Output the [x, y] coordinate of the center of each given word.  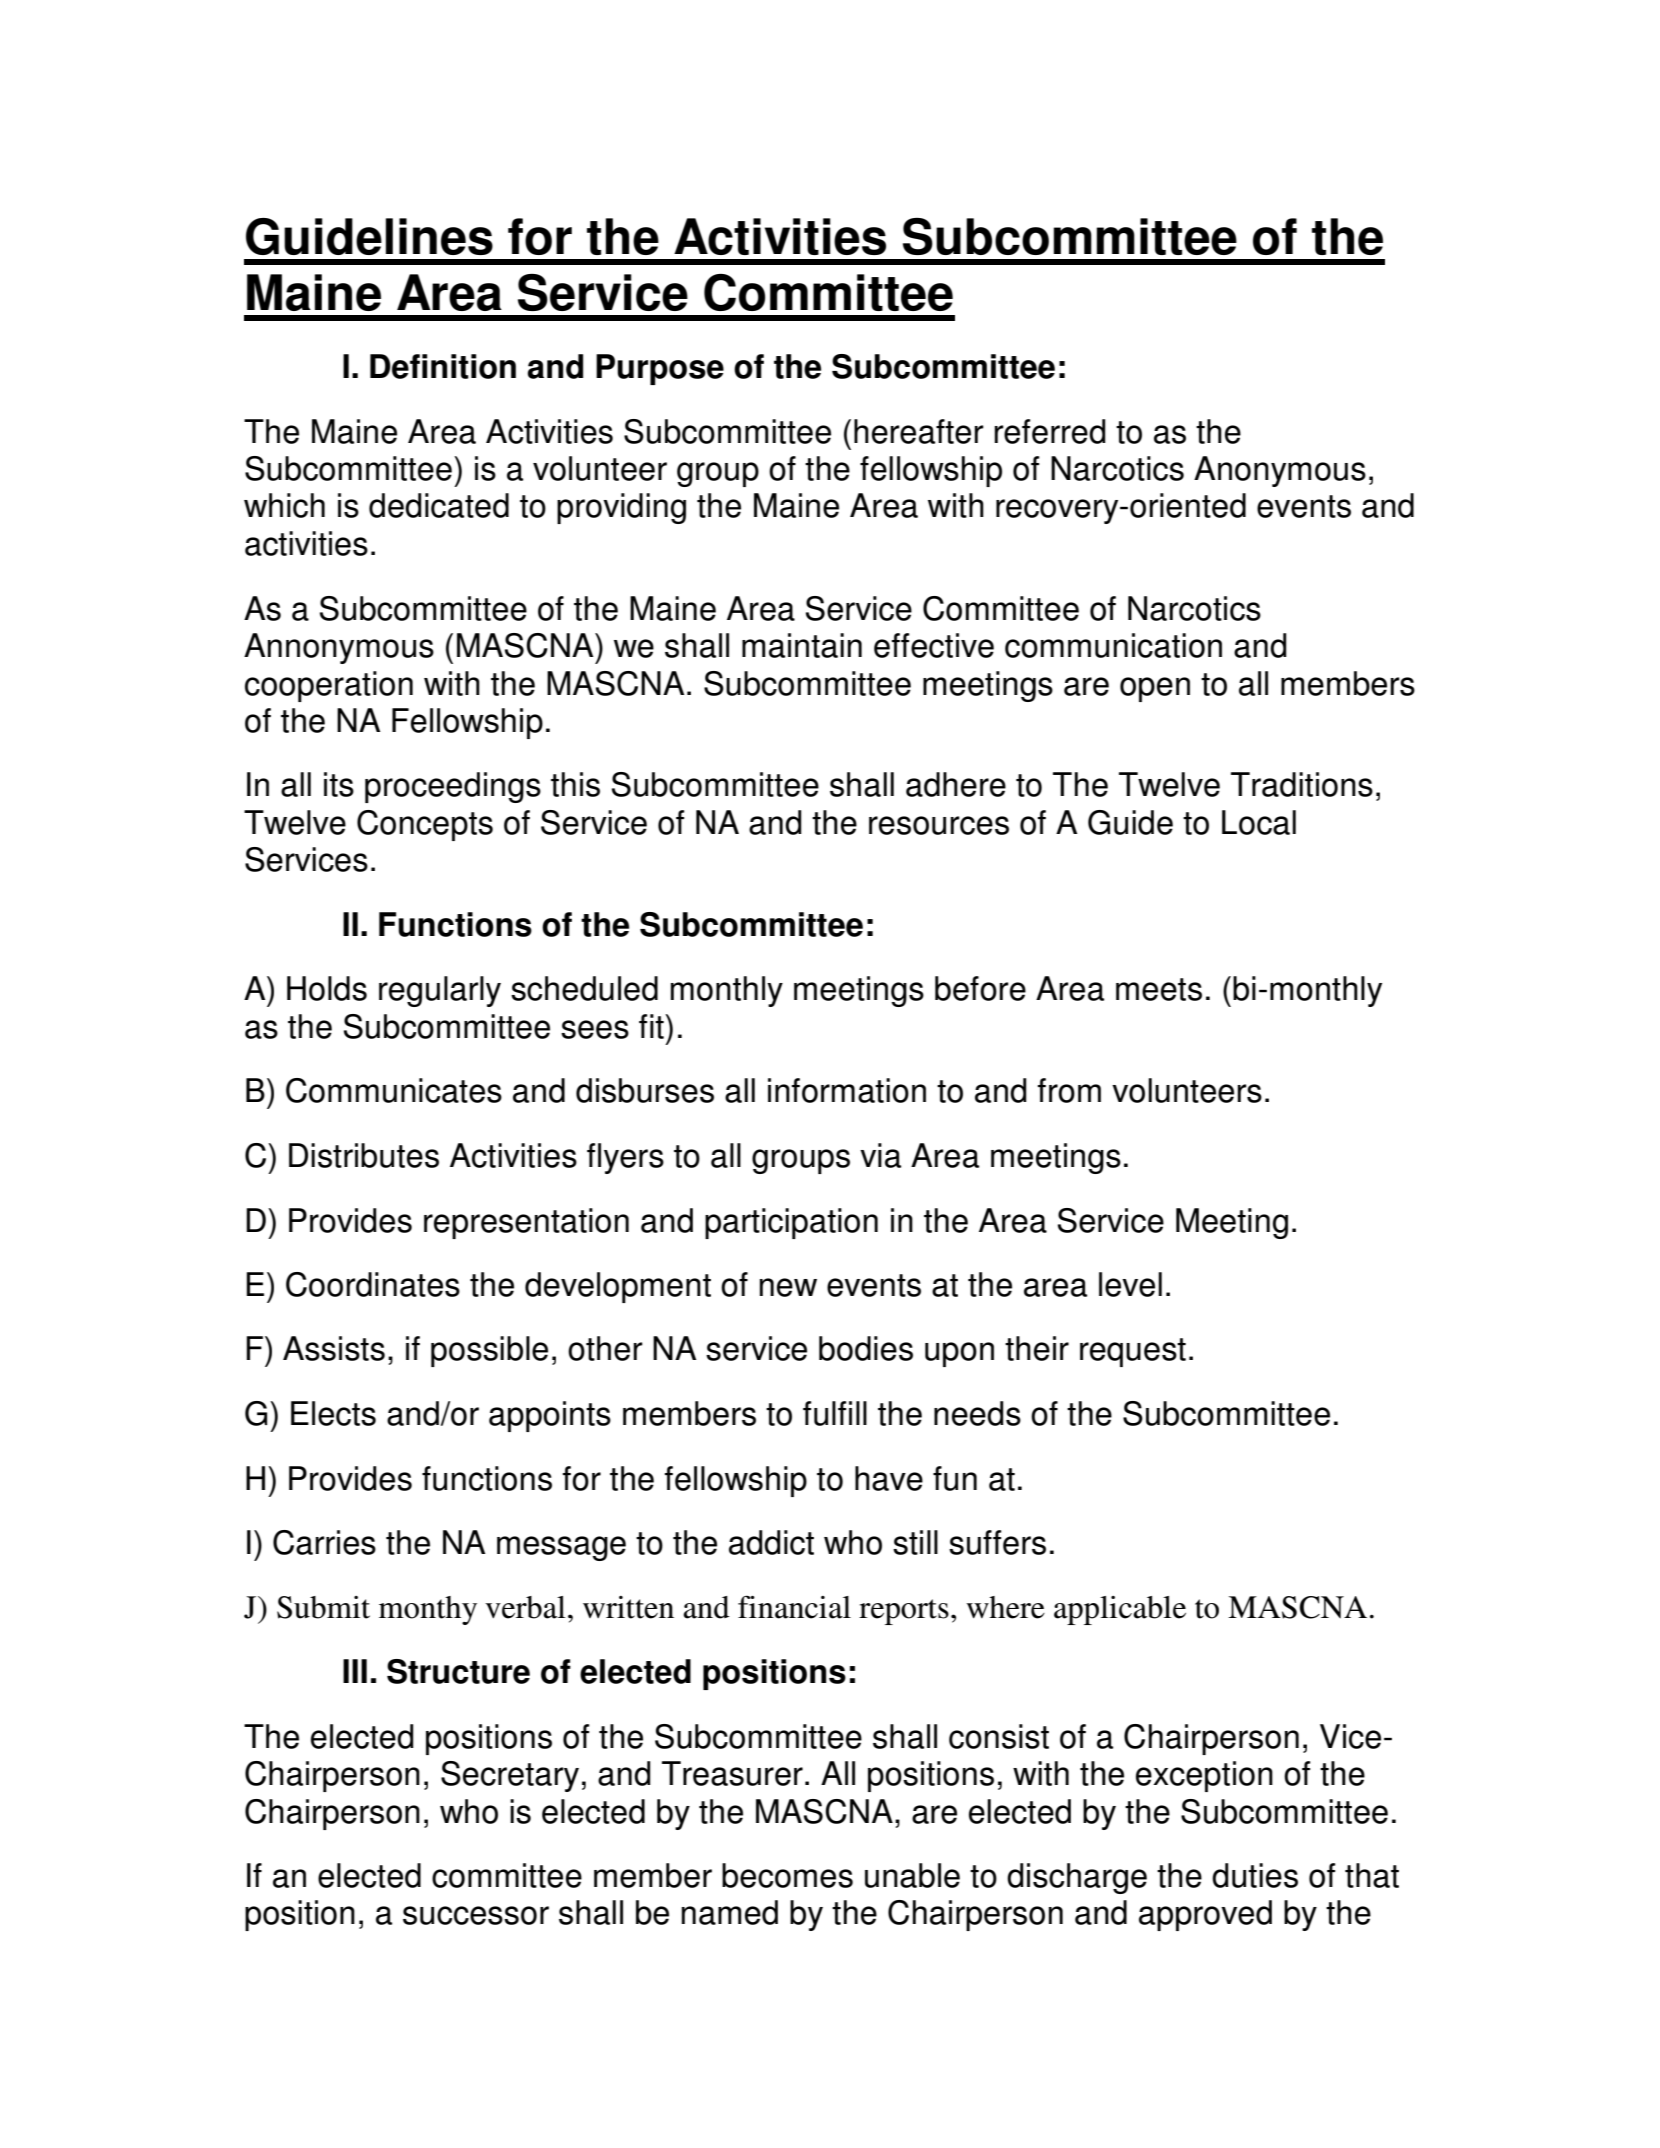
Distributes [364, 1155]
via [880, 1155]
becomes [787, 1875]
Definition [443, 366]
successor [476, 1915]
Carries [324, 1542]
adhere [956, 784]
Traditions [1302, 784]
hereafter [919, 431]
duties [1255, 1875]
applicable [1120, 1610]
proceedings [453, 787]
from [1069, 1090]
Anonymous [1280, 471]
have [889, 1478]
